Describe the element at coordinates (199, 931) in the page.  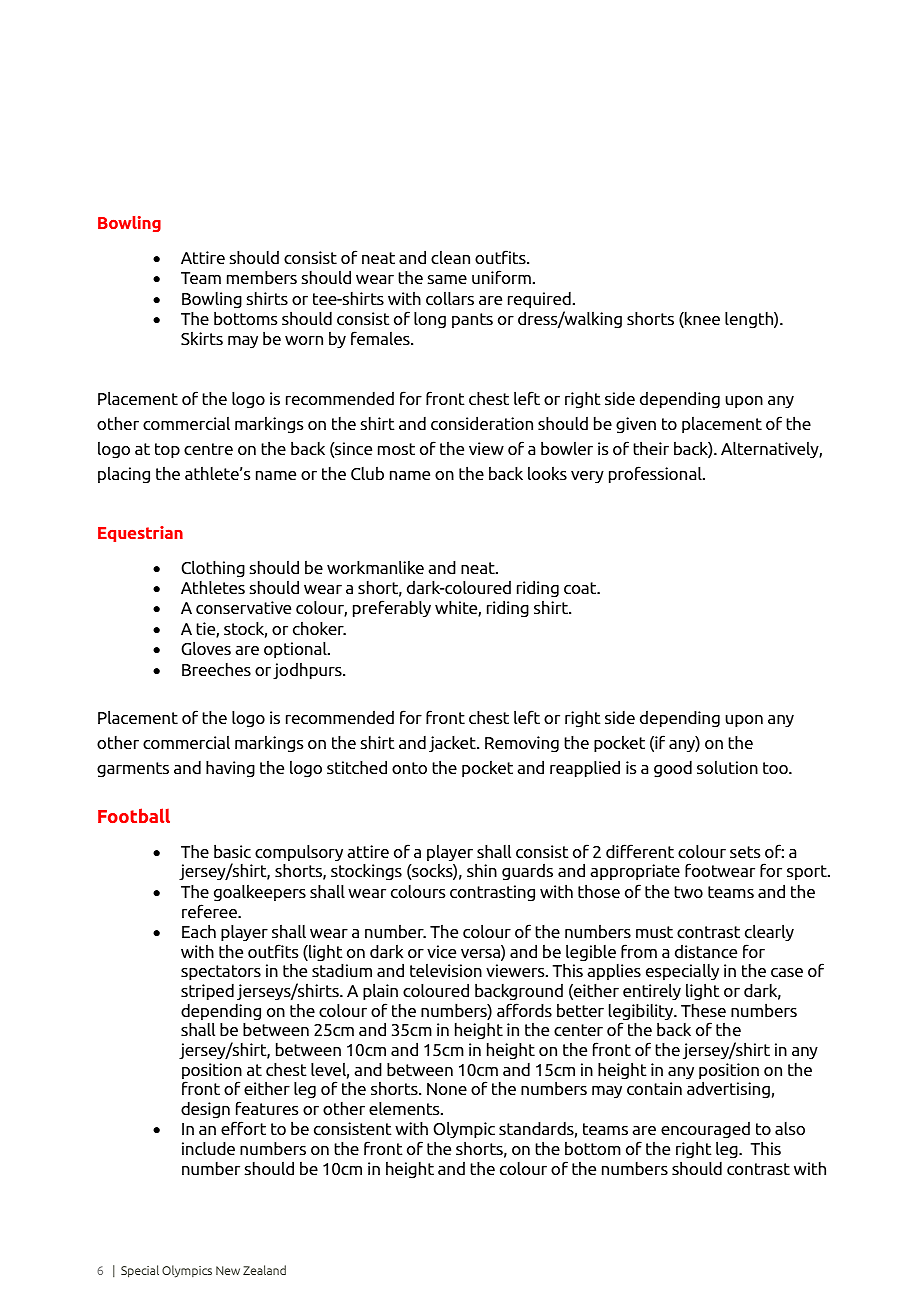
I see `Each` at that location.
